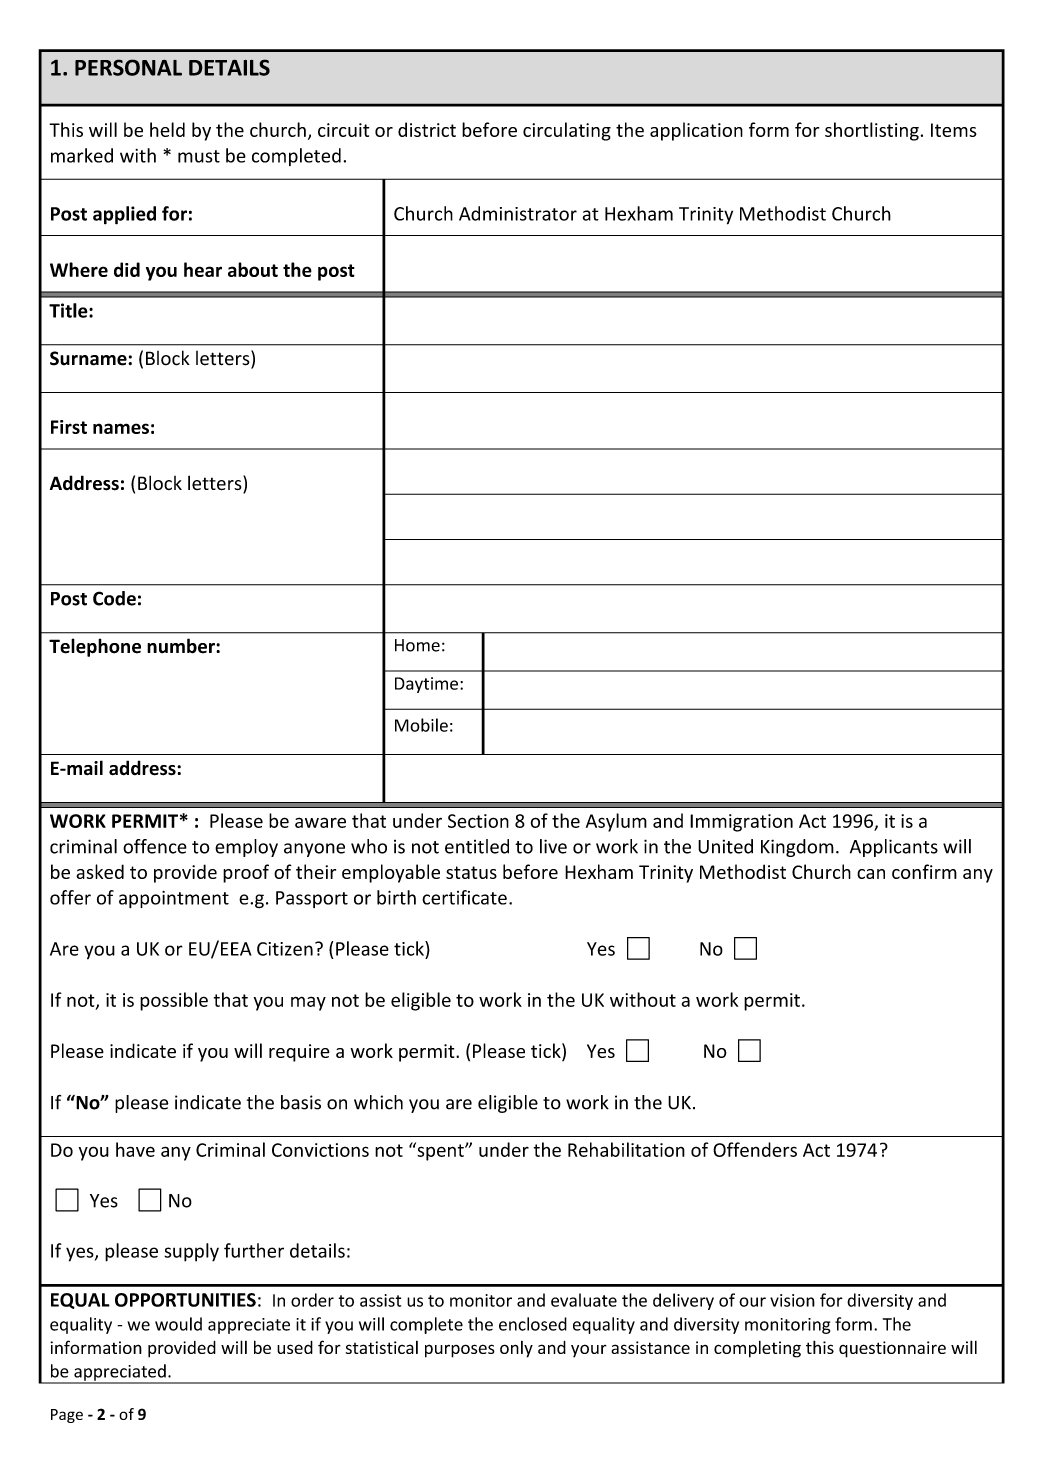 This screenshot has height=1470, width=1040. I want to click on would, so click(178, 1324).
